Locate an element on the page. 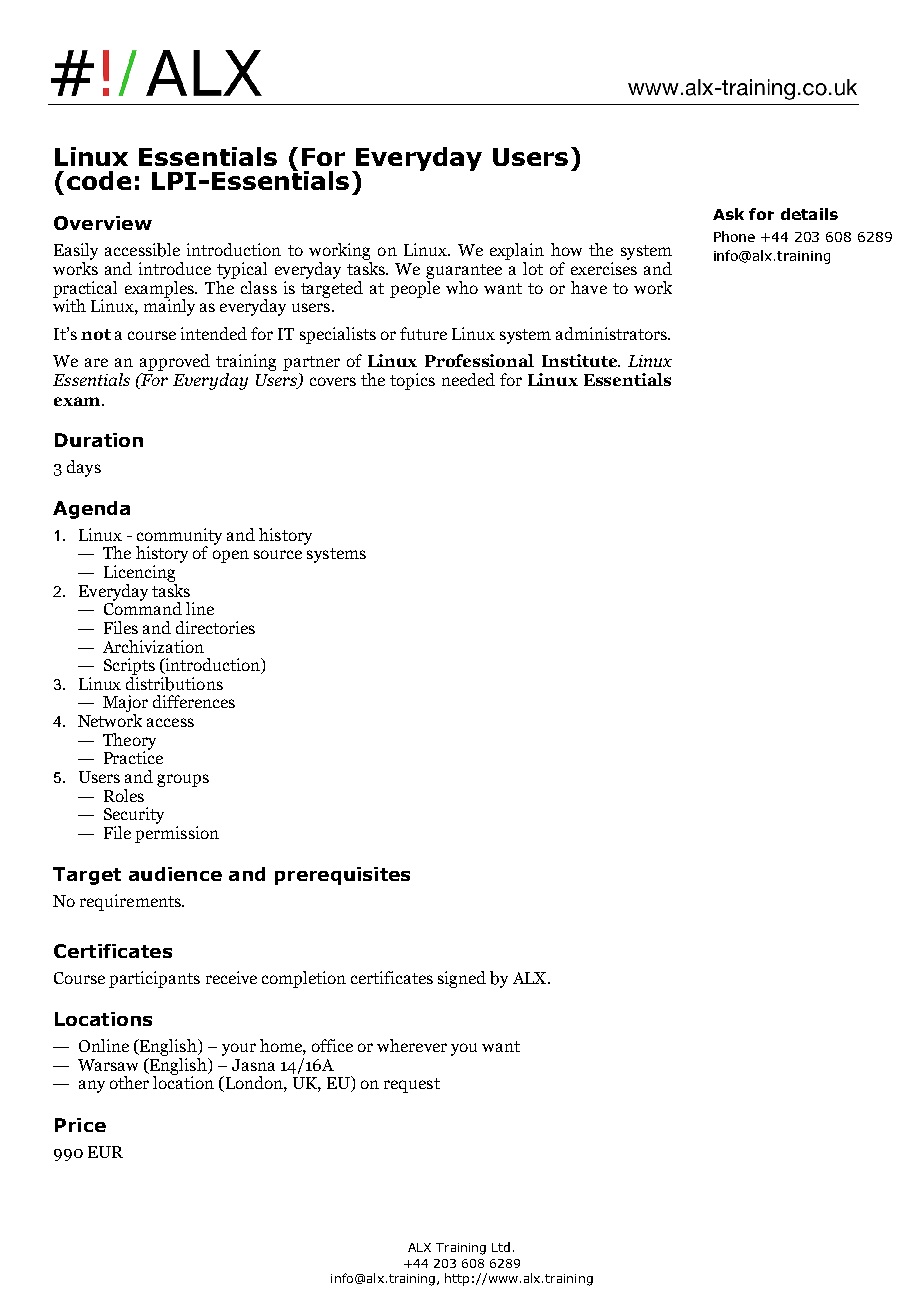 The width and height of the document is (924, 1308). Phone is located at coordinates (734, 236).
